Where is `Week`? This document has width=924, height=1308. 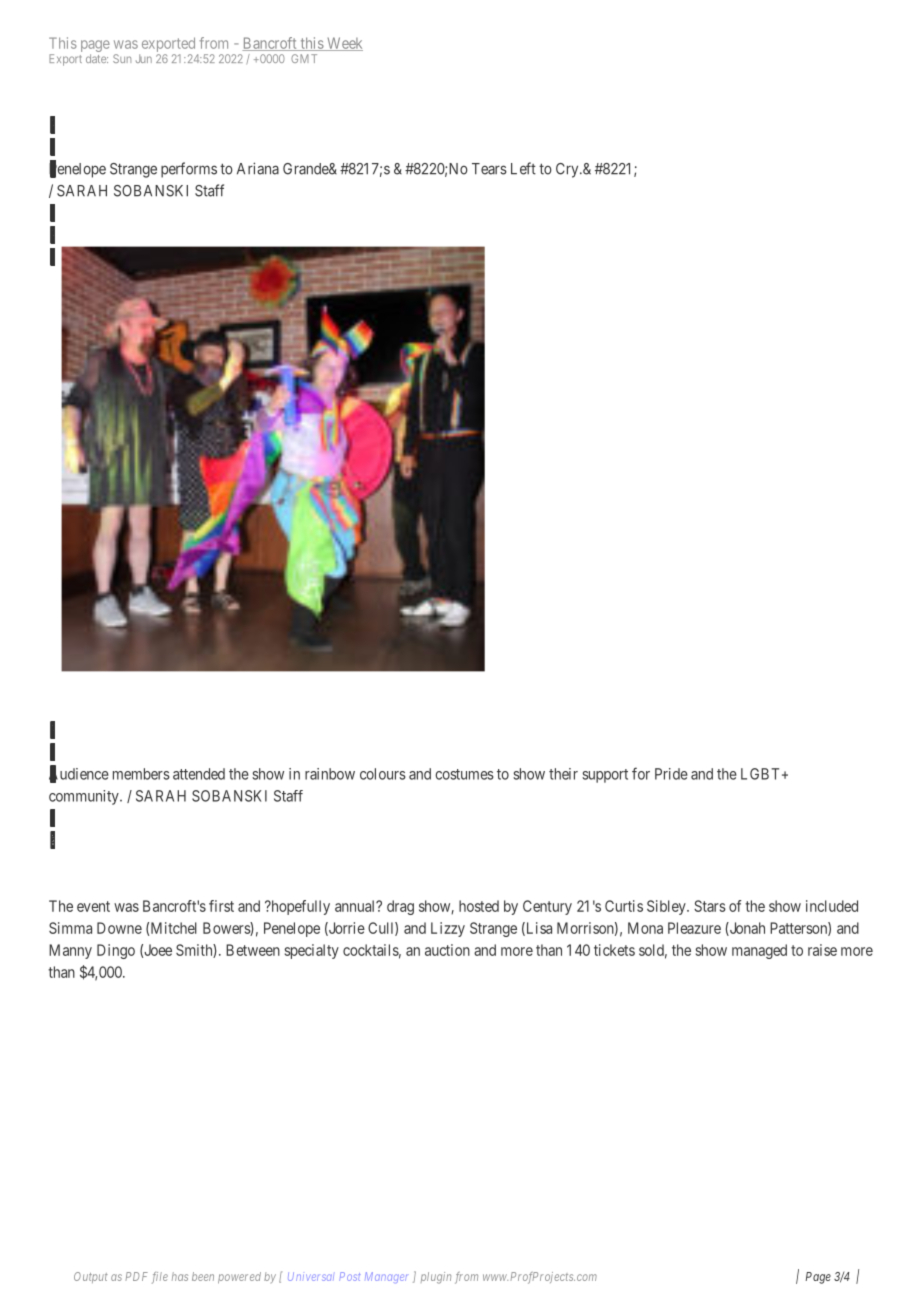 Week is located at coordinates (343, 44).
